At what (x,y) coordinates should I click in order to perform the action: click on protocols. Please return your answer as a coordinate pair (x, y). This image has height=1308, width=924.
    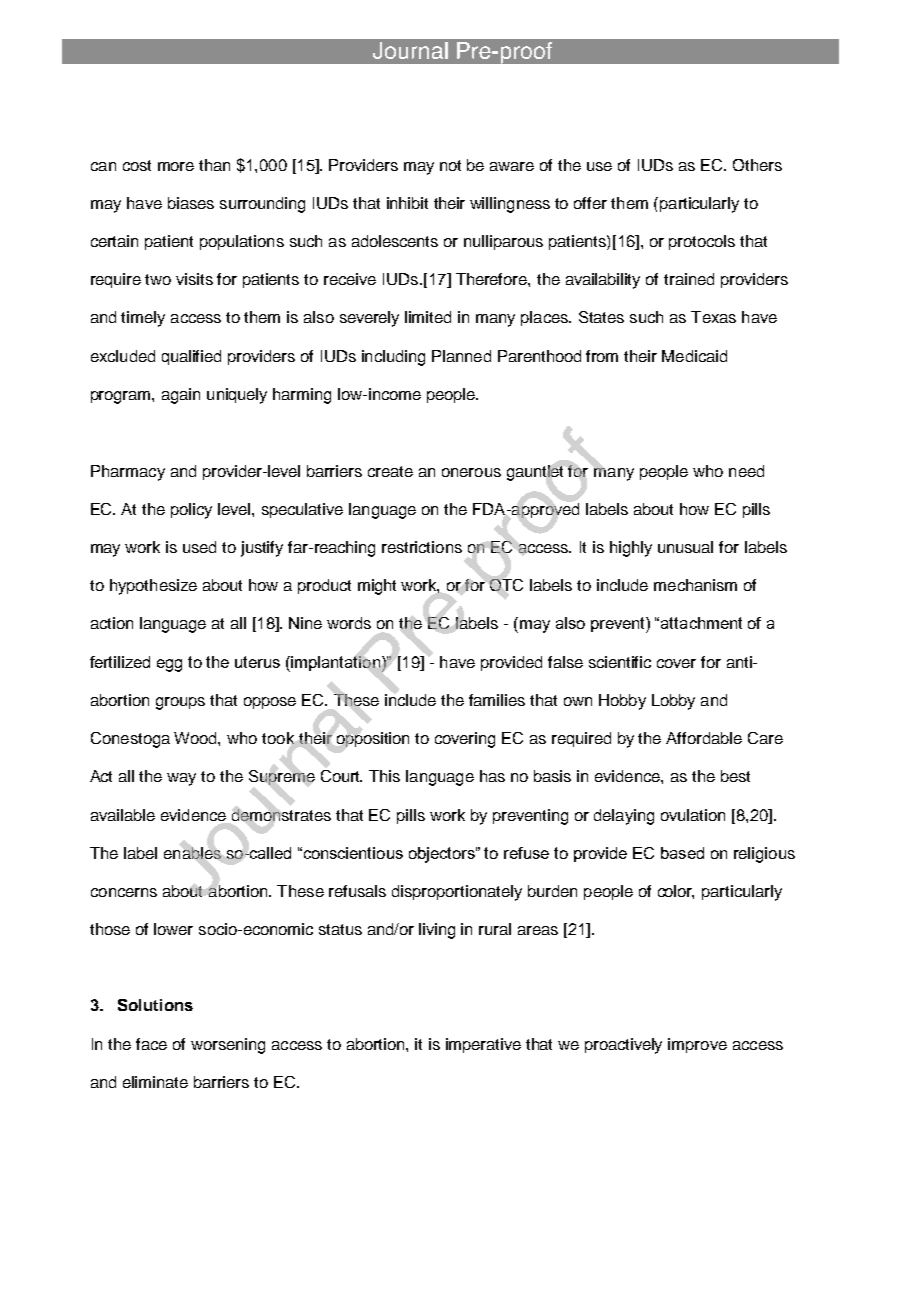
    Looking at the image, I should click on (702, 242).
